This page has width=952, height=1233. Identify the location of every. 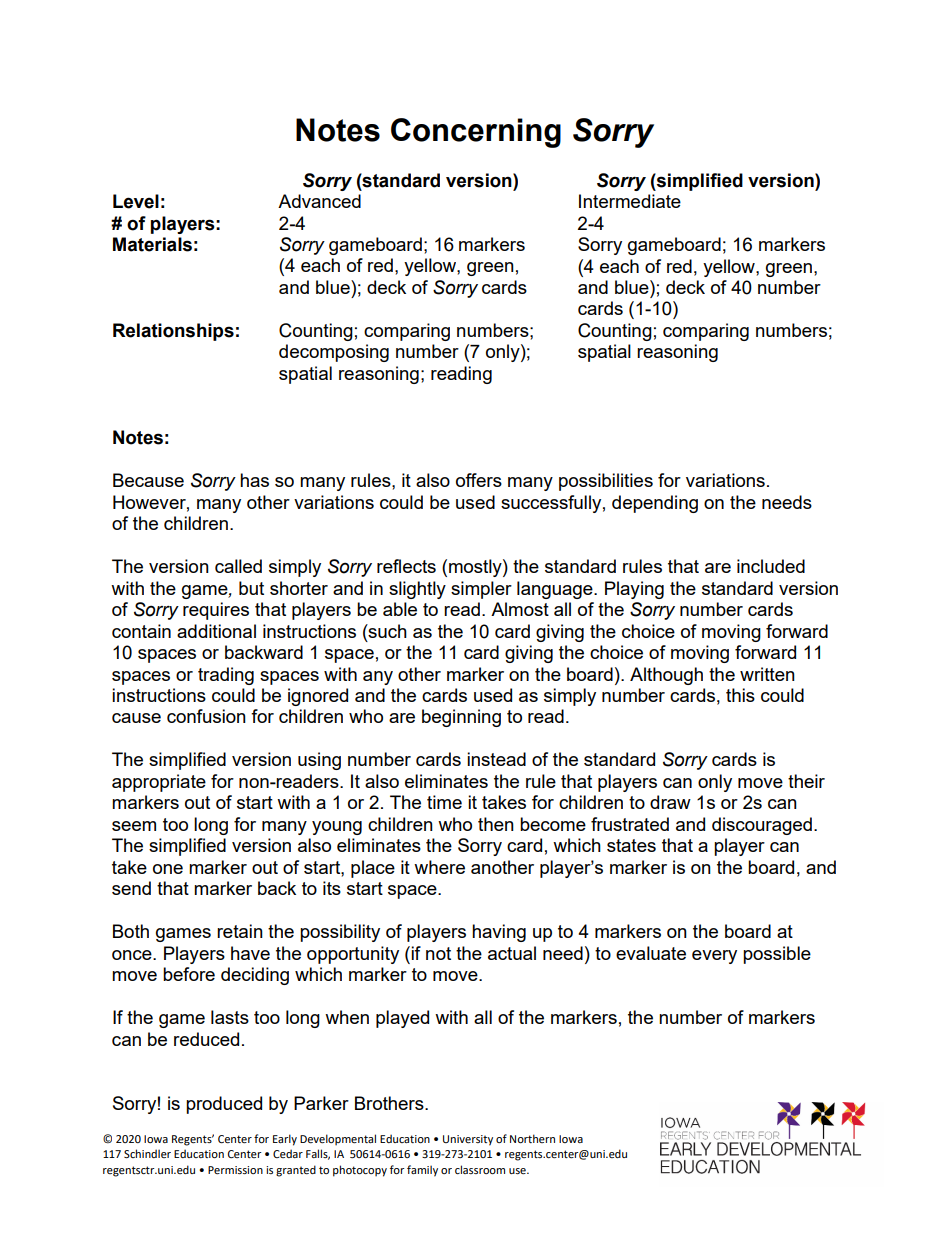
(714, 957).
